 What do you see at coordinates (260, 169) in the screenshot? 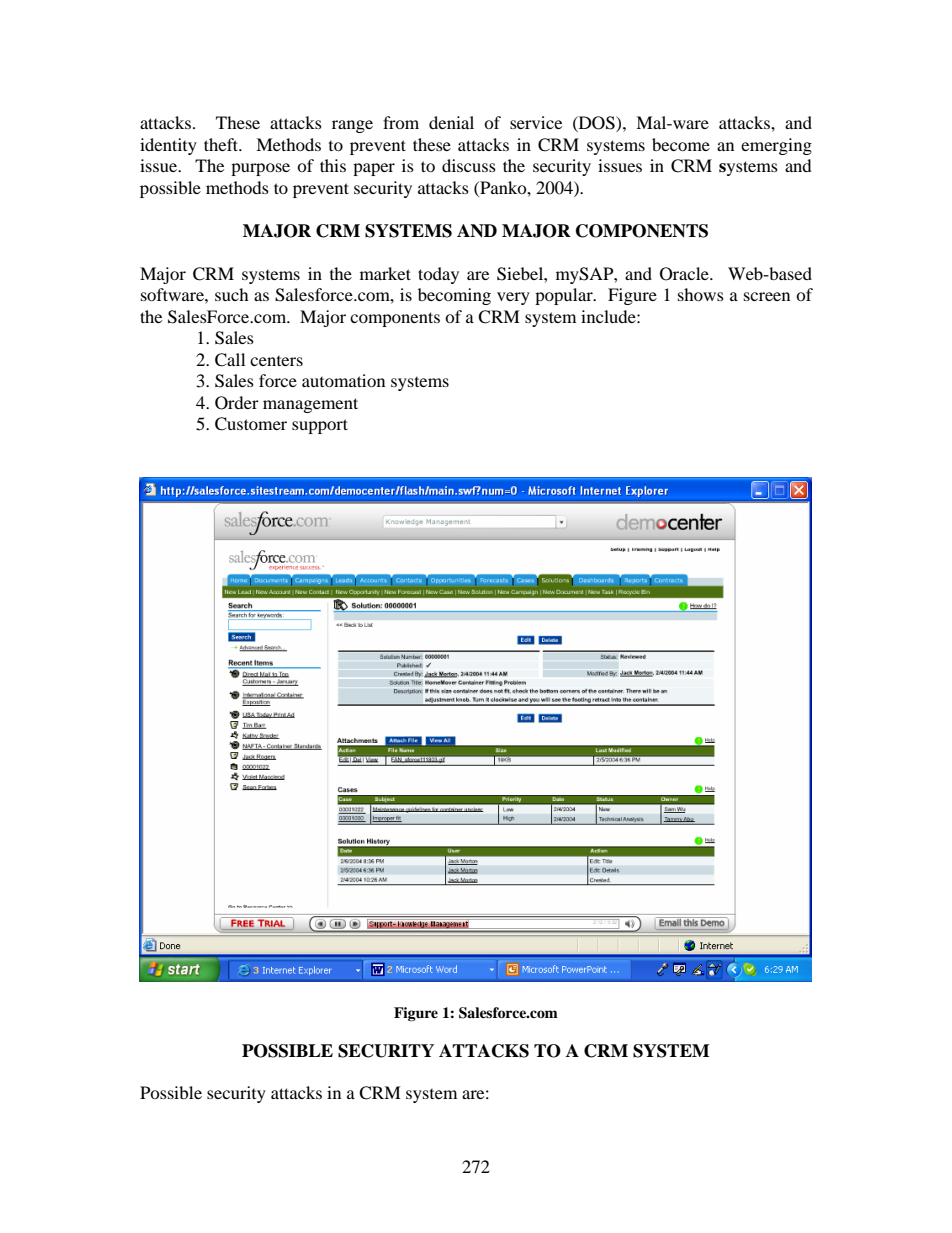
I see `purpose` at bounding box center [260, 169].
